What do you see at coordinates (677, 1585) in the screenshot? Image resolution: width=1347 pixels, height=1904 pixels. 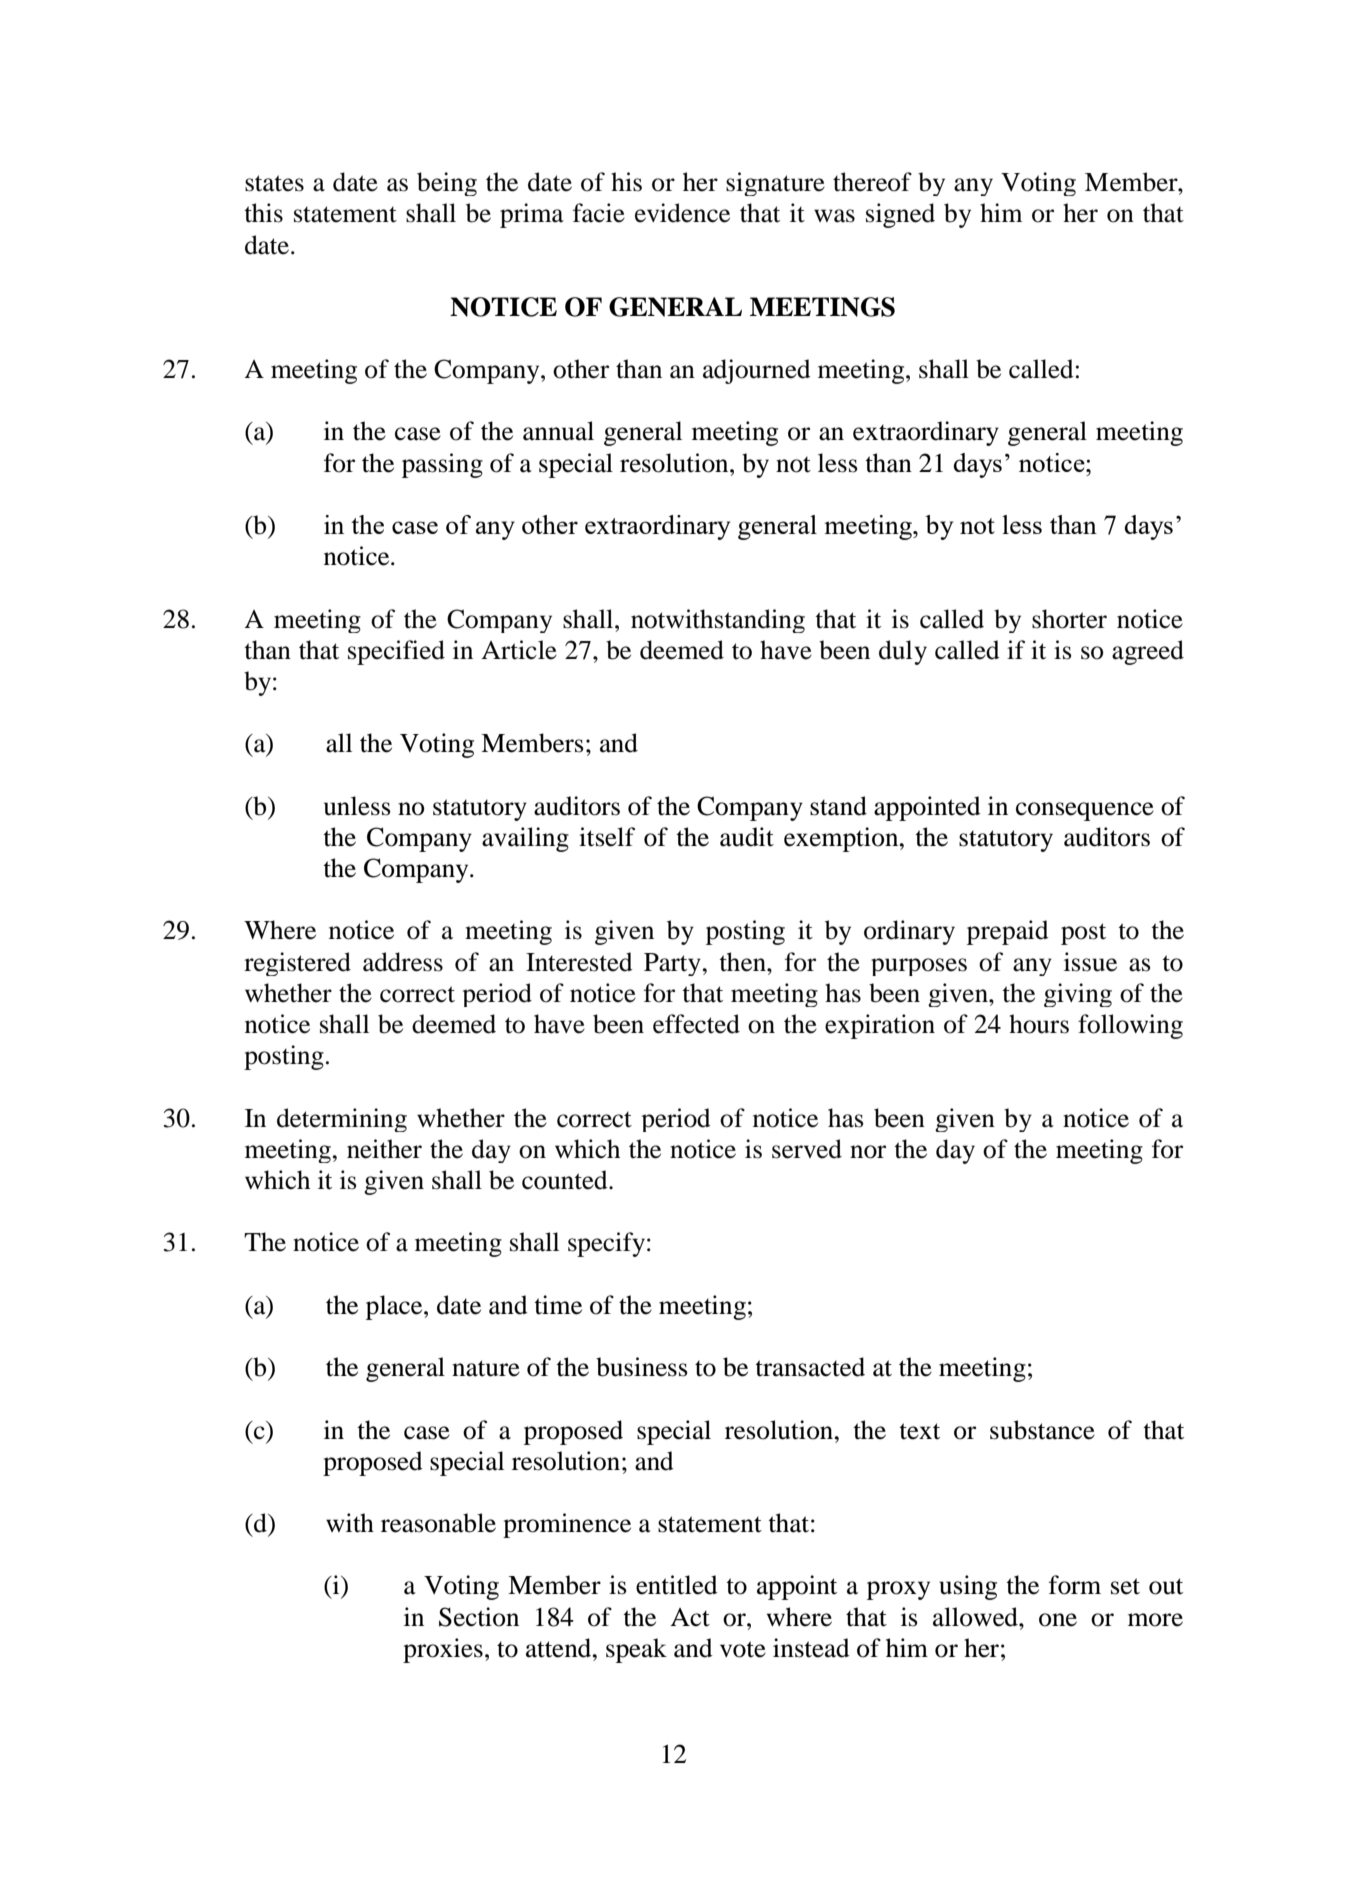 I see `entitled` at bounding box center [677, 1585].
